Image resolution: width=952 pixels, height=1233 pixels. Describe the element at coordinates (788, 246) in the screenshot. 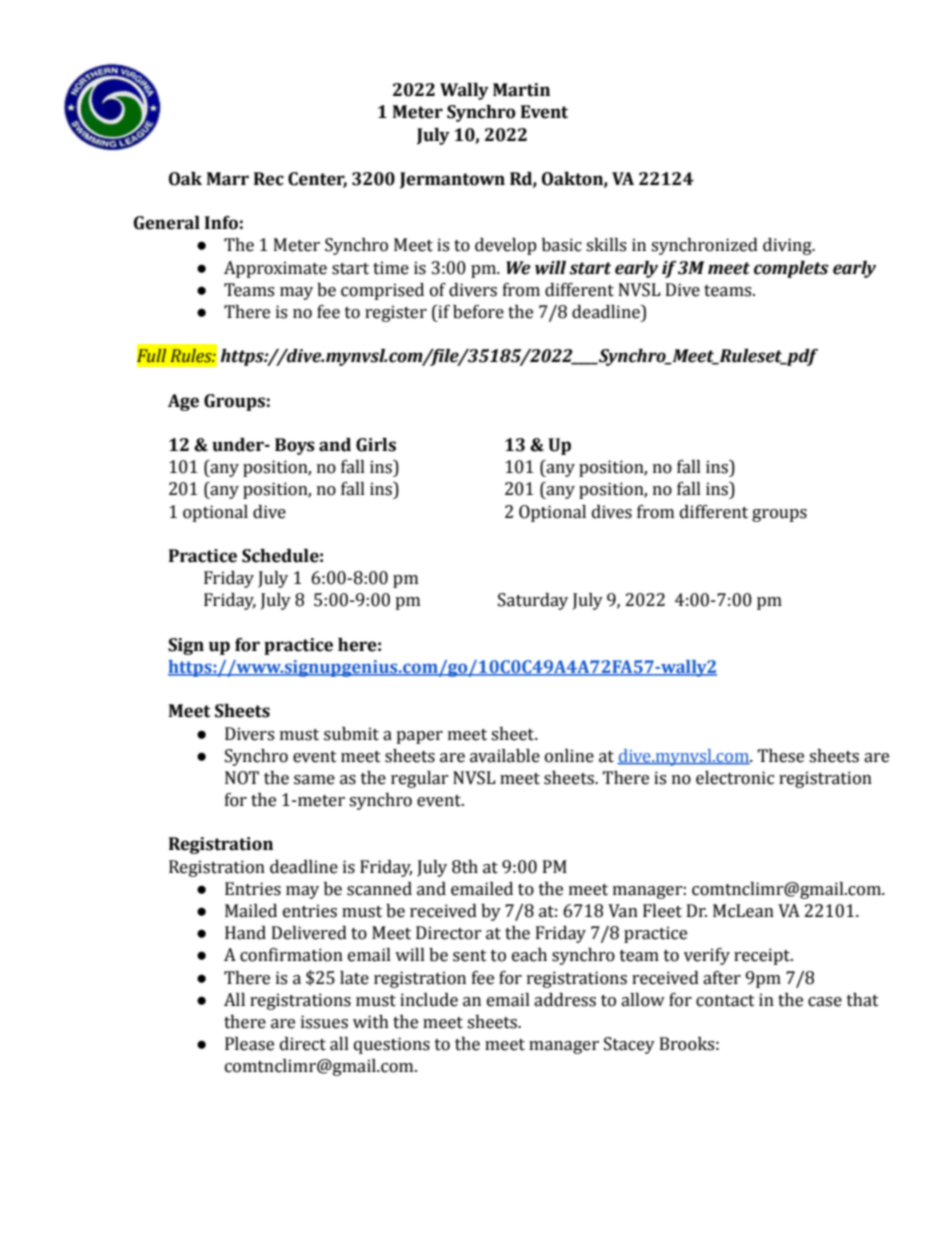

I see `diving` at that location.
